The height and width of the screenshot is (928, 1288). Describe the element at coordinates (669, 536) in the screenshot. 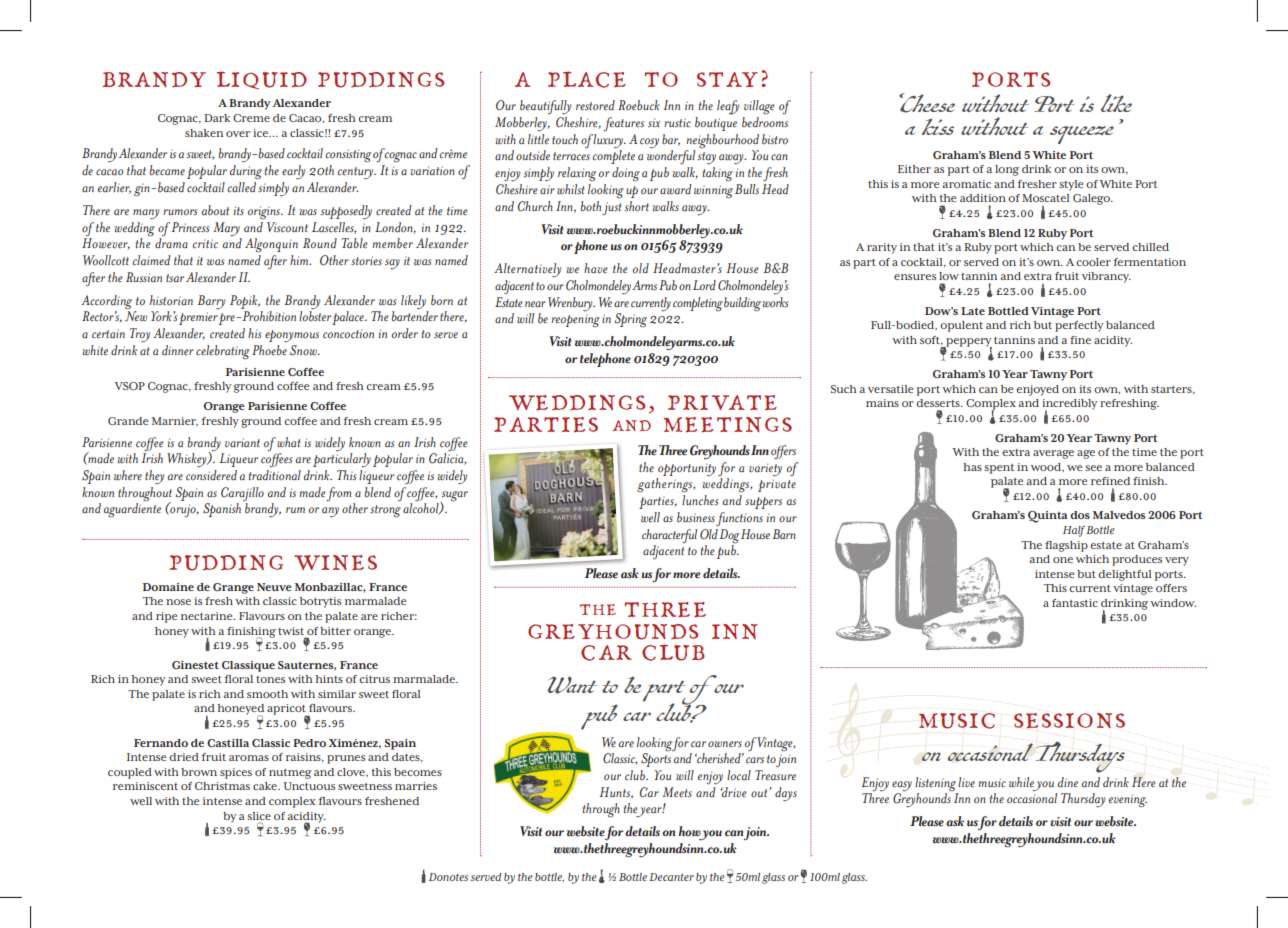

I see `characterful` at that location.
